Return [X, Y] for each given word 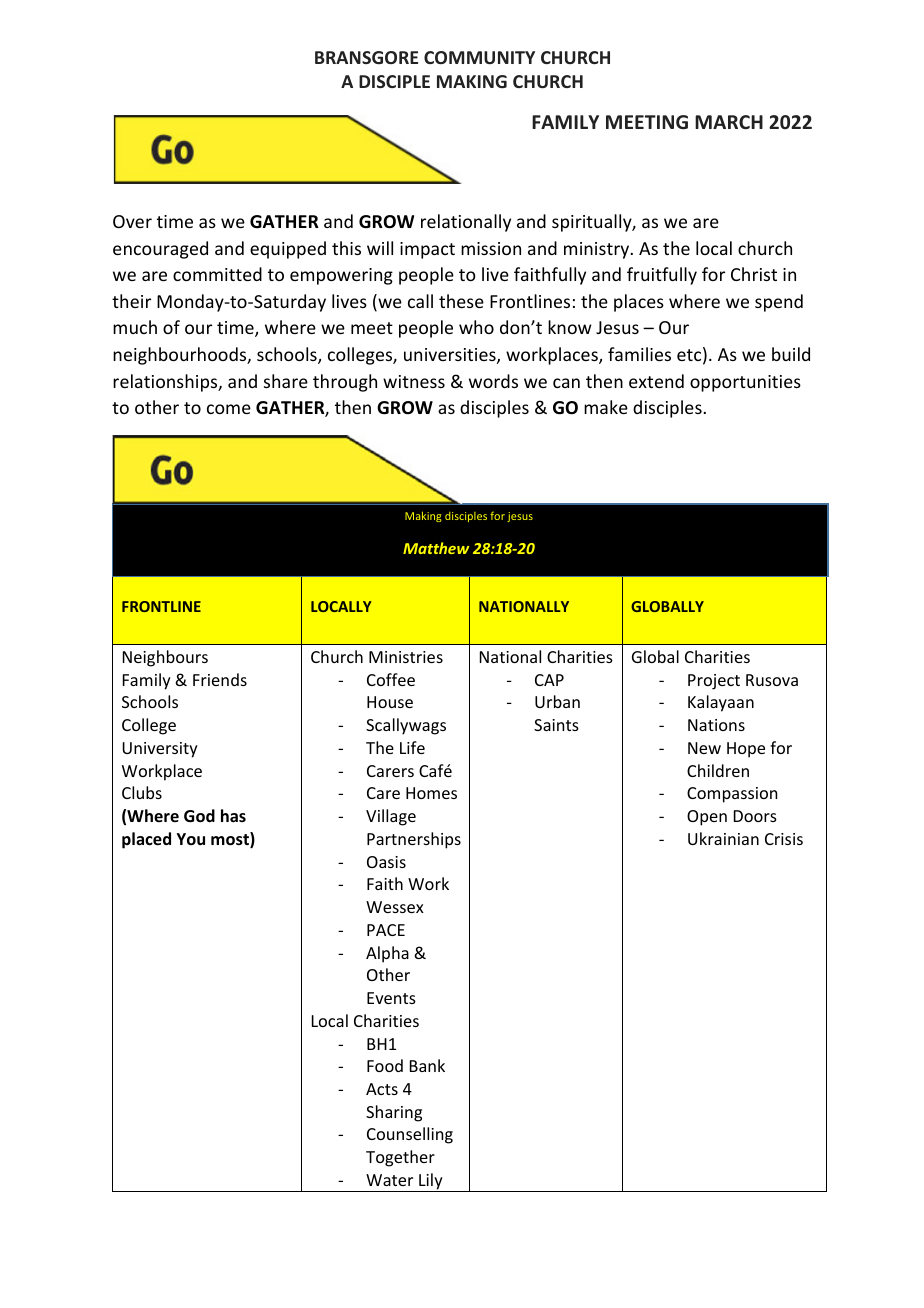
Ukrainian [723, 838]
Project [714, 682]
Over [132, 221]
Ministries [406, 657]
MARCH [729, 122]
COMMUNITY [479, 57]
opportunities [745, 383]
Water [389, 1180]
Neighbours [165, 658]
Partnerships [414, 840]
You [191, 839]
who [476, 327]
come [229, 409]
